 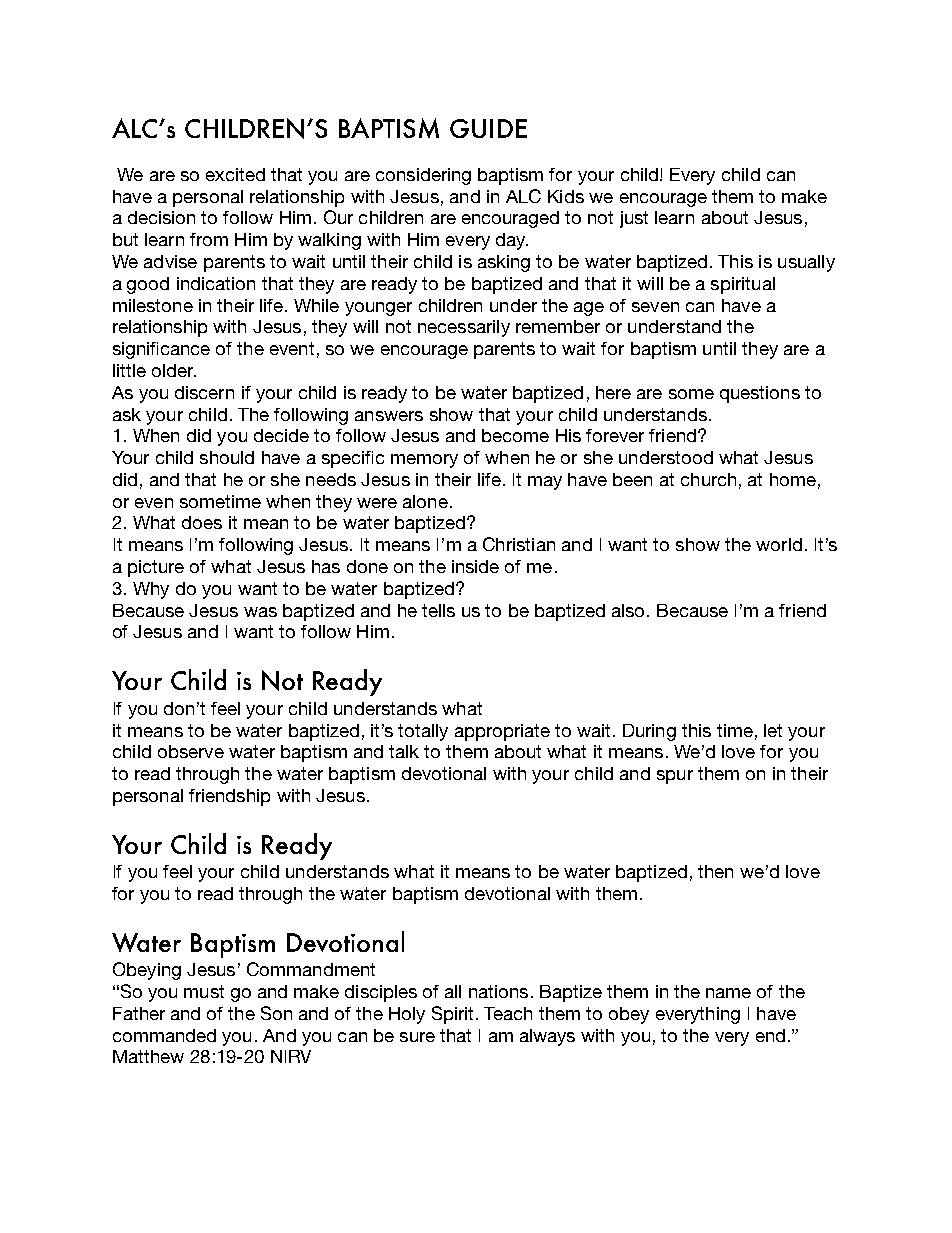 What do you see at coordinates (227, 457) in the screenshot?
I see `should` at bounding box center [227, 457].
